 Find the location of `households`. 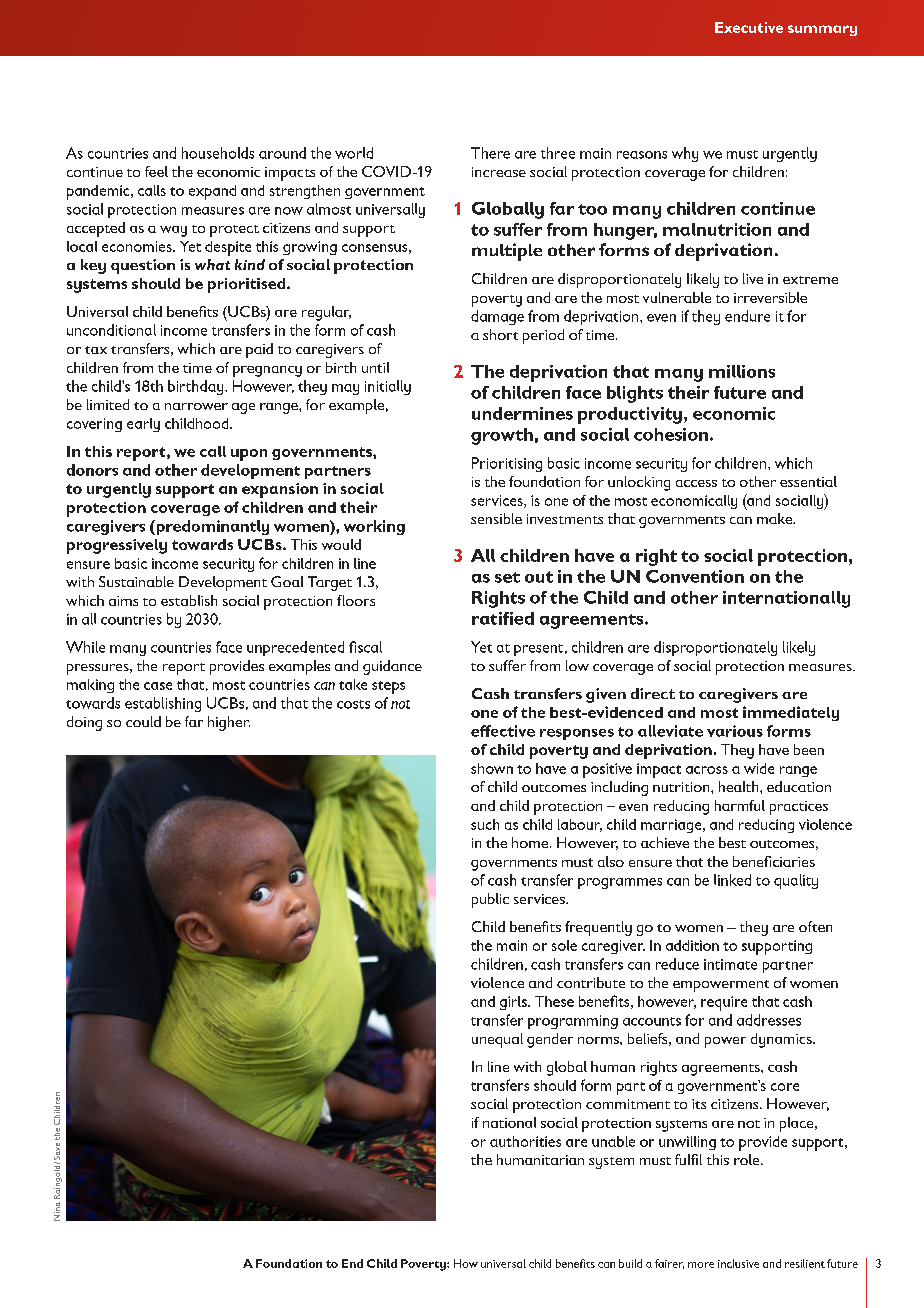

households is located at coordinates (218, 153).
